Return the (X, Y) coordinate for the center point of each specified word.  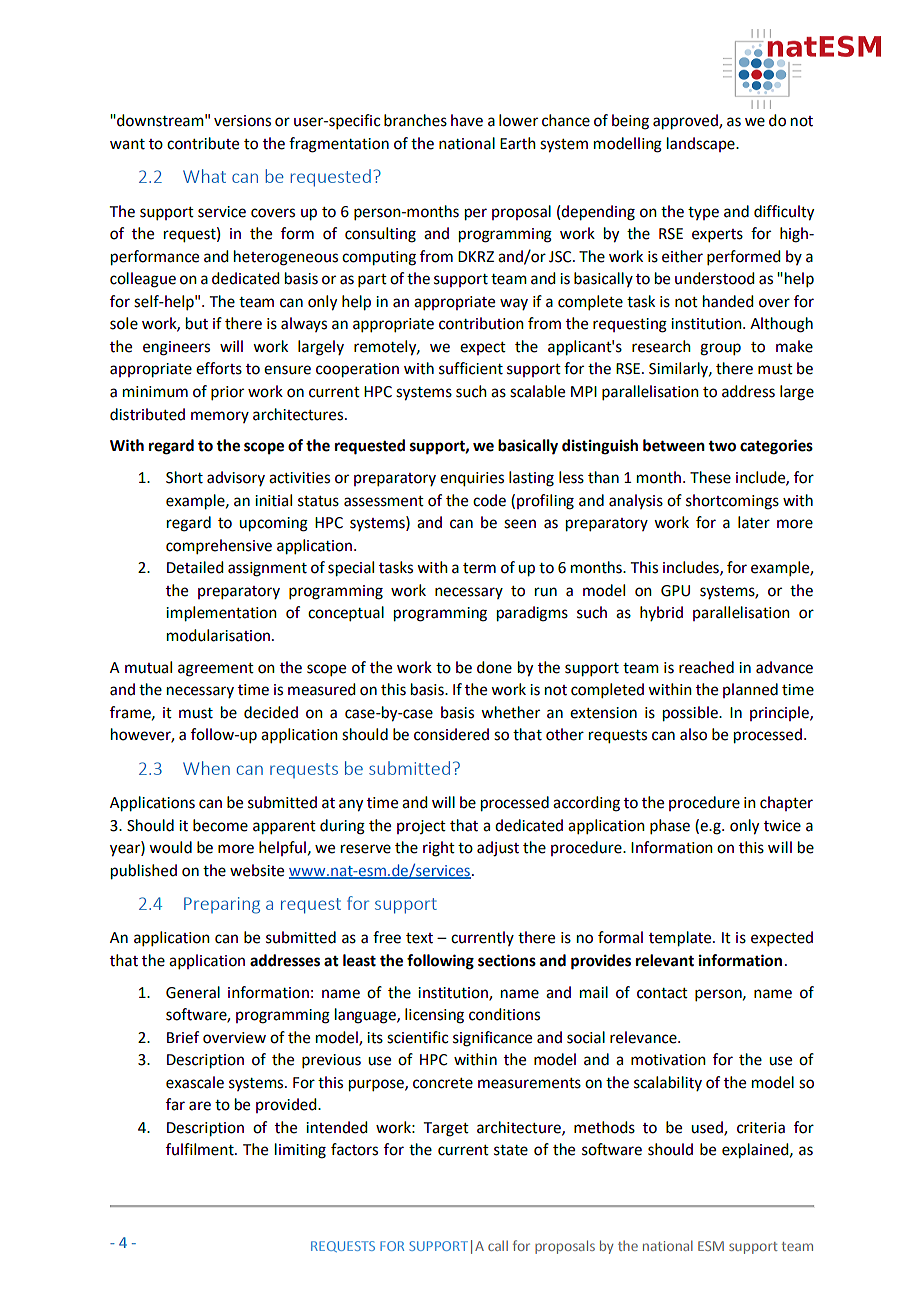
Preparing (222, 905)
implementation (221, 614)
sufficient (471, 368)
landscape (702, 144)
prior (227, 393)
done (494, 667)
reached (706, 667)
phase (670, 826)
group (720, 349)
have (467, 120)
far (175, 1104)
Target (446, 1129)
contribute (203, 143)
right (439, 849)
